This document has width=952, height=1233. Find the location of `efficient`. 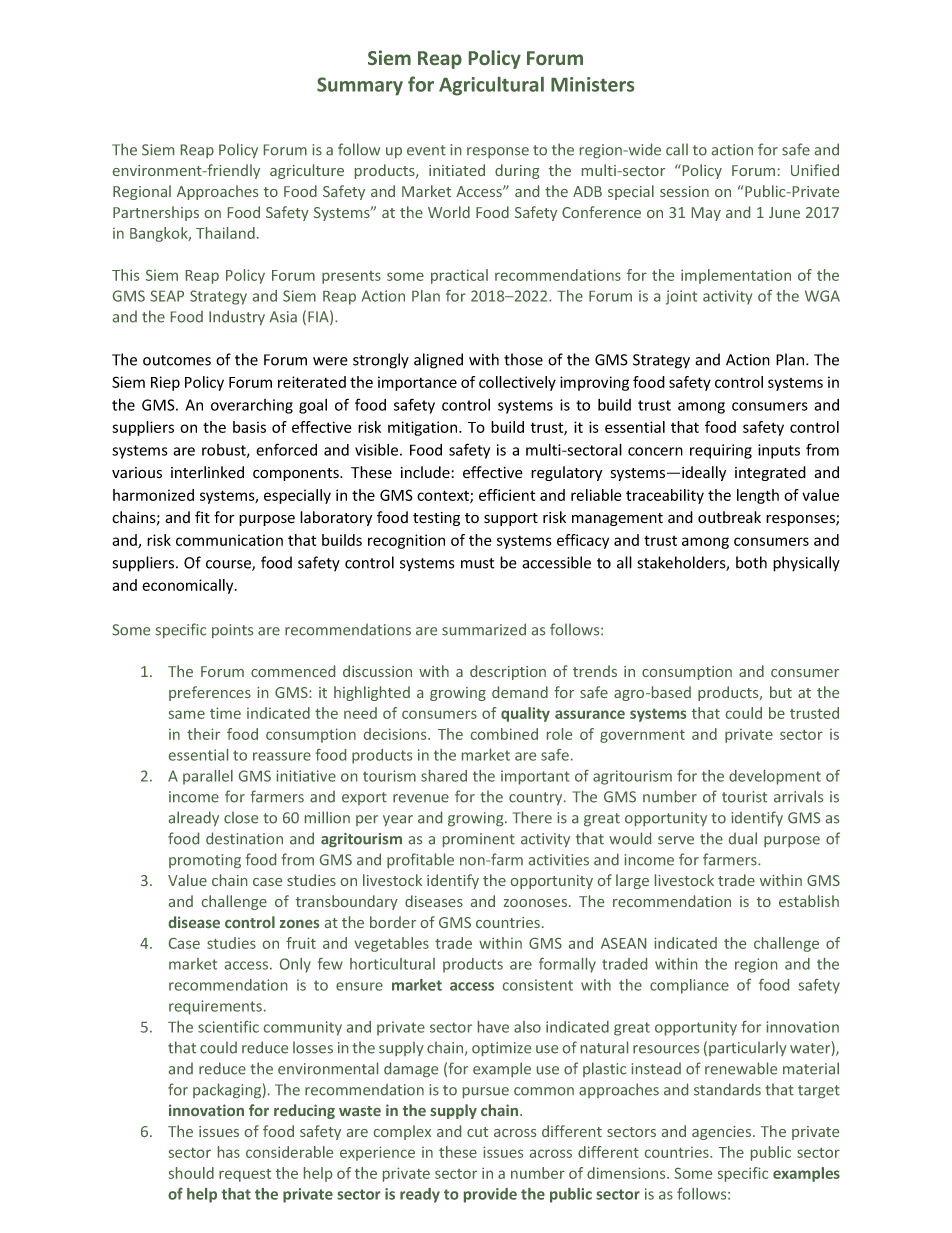

efficient is located at coordinates (507, 495).
